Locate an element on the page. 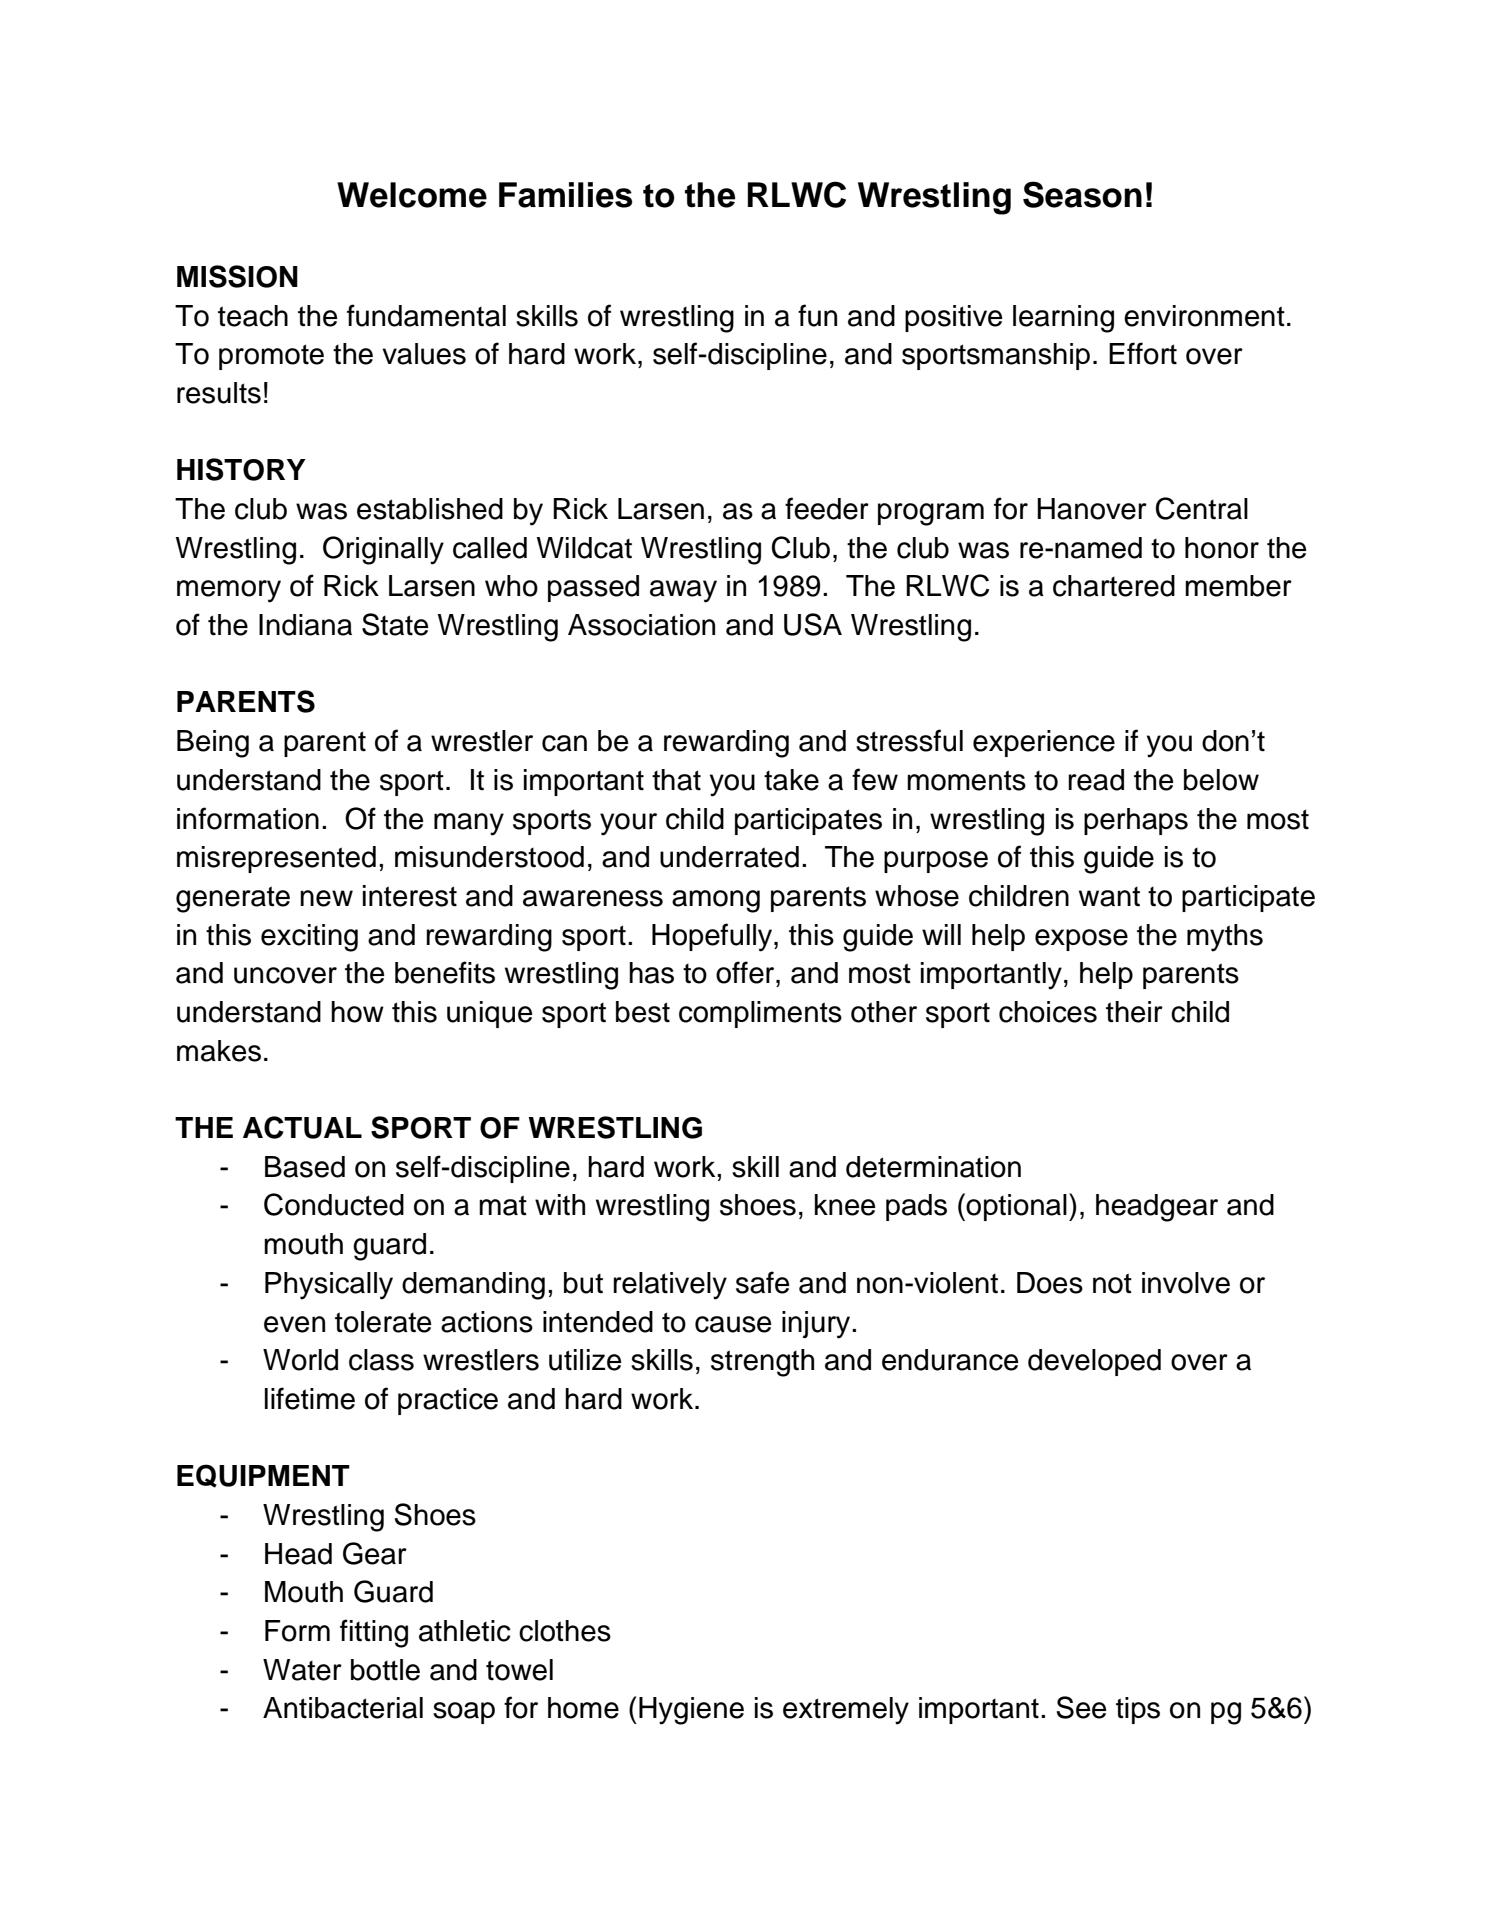 Image resolution: width=1492 pixels, height=1931 pixels. experience is located at coordinates (1044, 743).
